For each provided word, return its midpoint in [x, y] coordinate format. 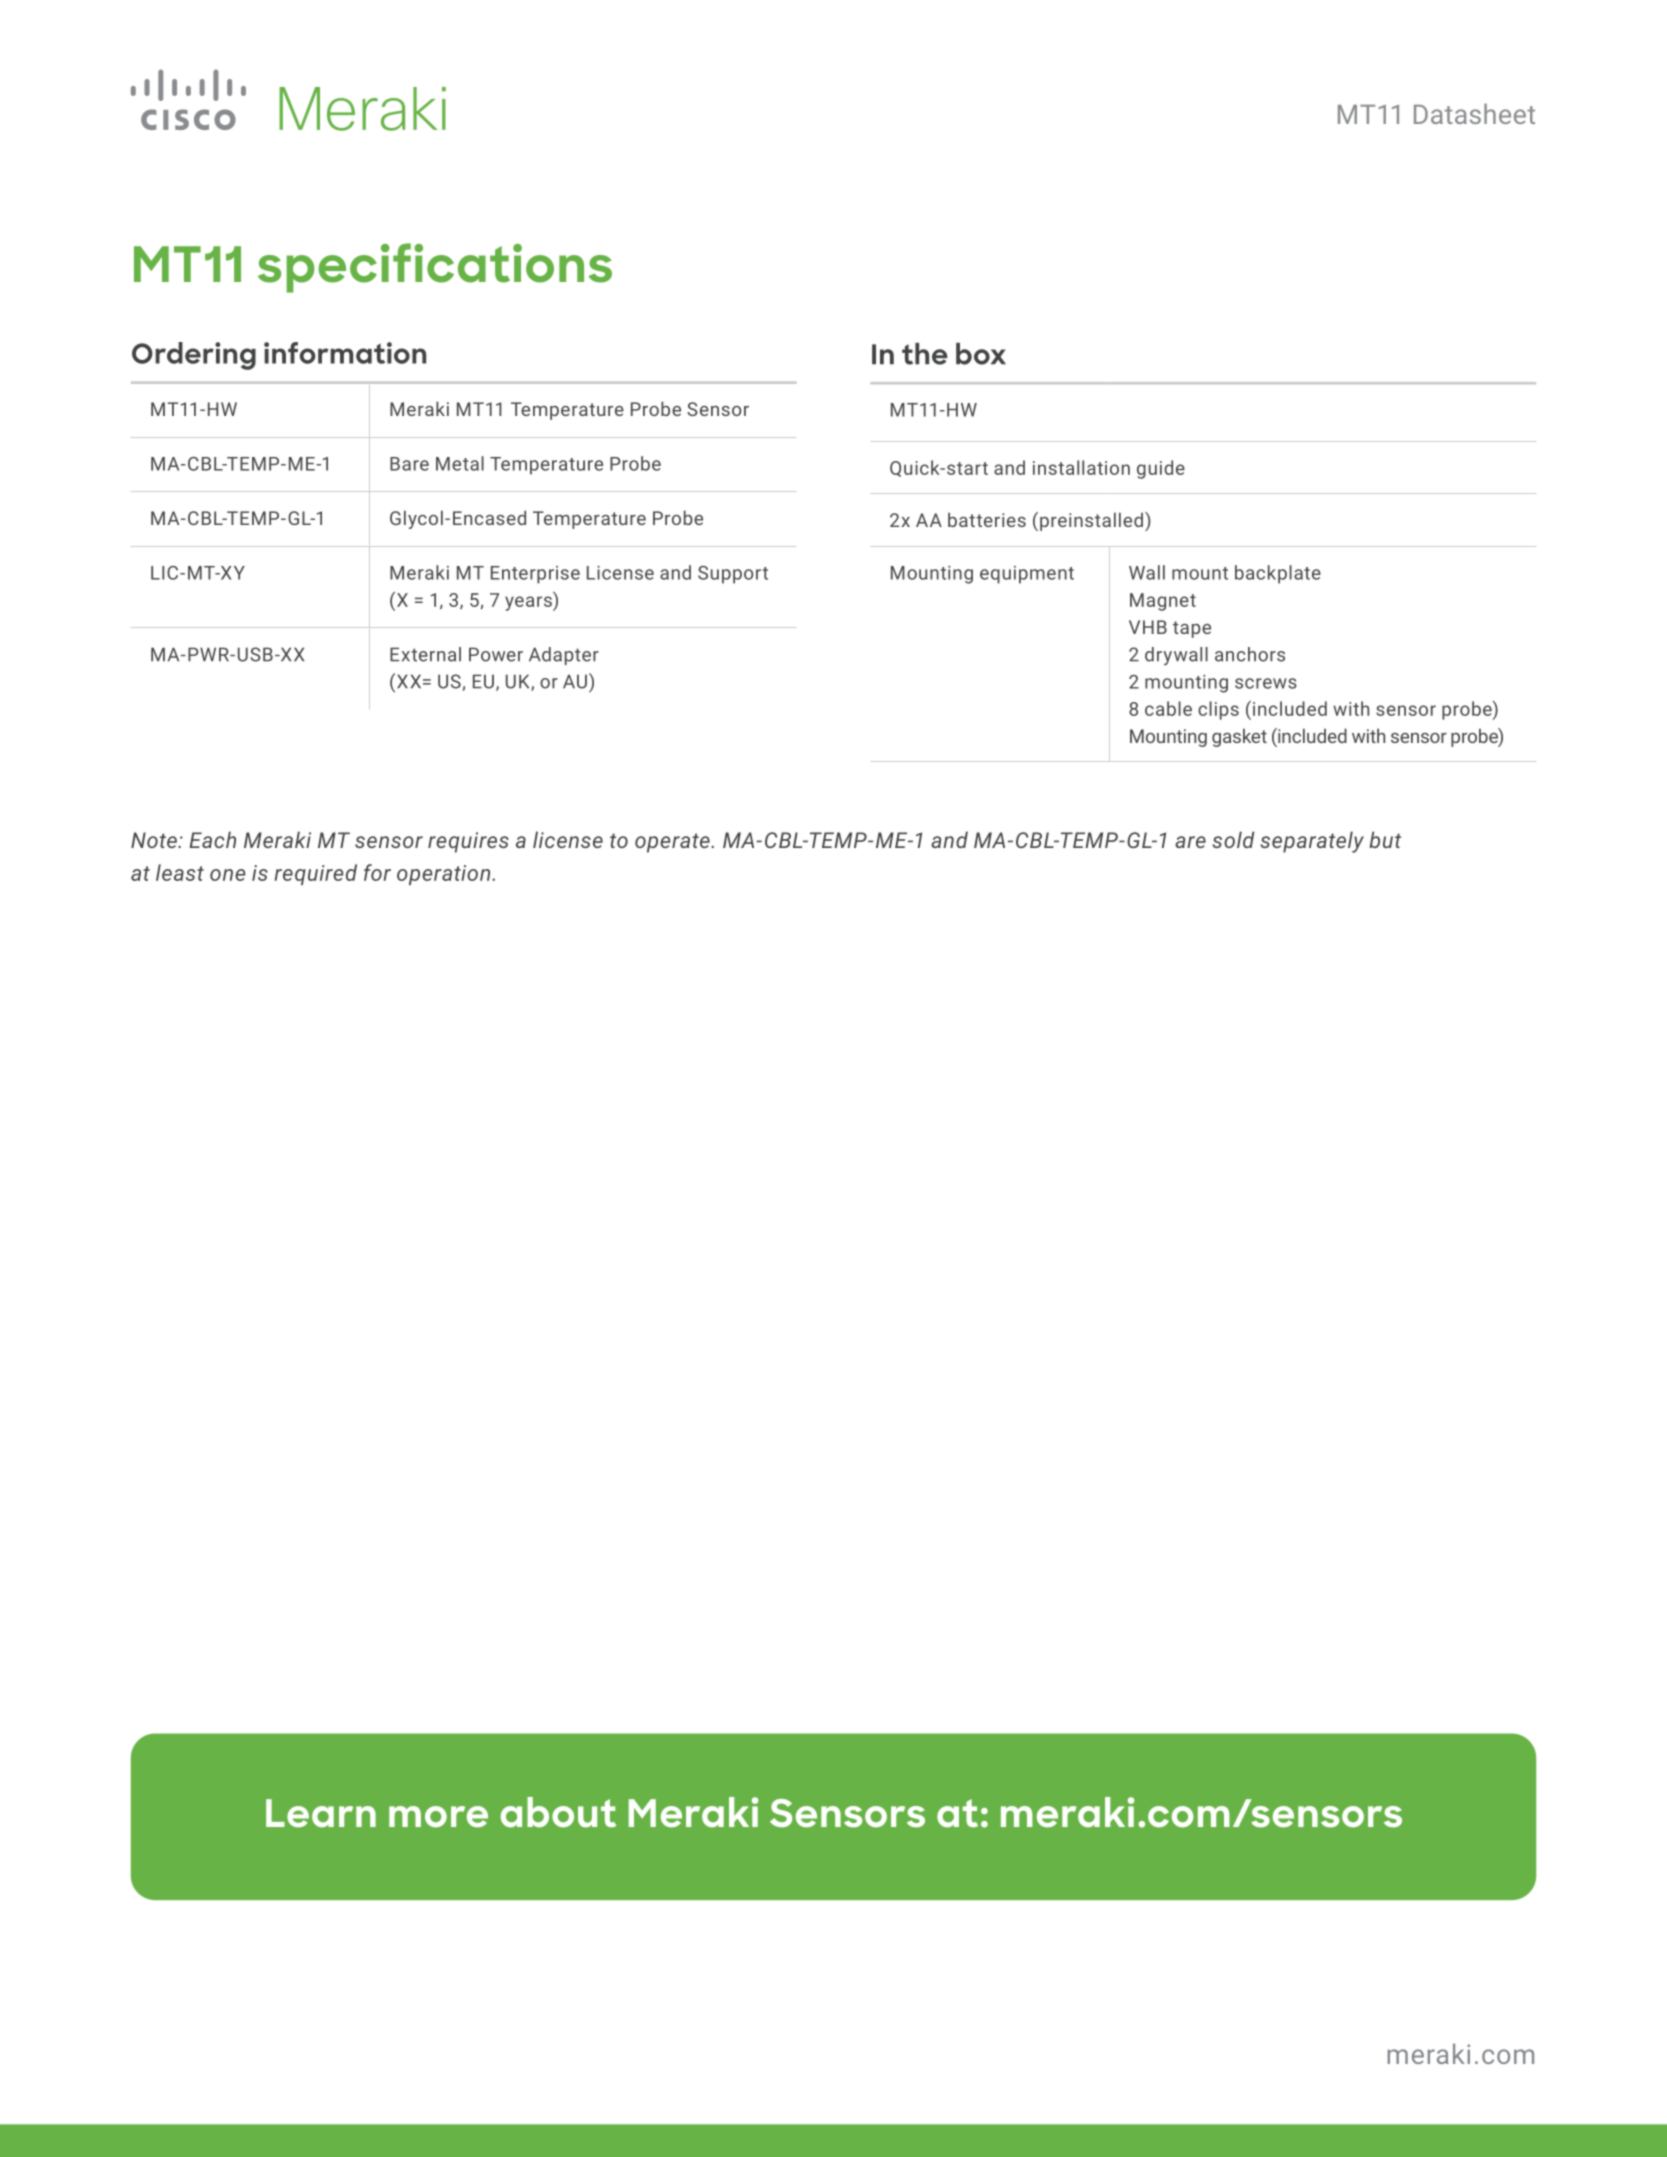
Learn [321, 1813]
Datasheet [1474, 113]
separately [1312, 842]
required [315, 874]
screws [1266, 683]
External [425, 654]
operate [673, 843]
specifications [435, 268]
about [558, 1812]
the [925, 354]
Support [733, 575]
